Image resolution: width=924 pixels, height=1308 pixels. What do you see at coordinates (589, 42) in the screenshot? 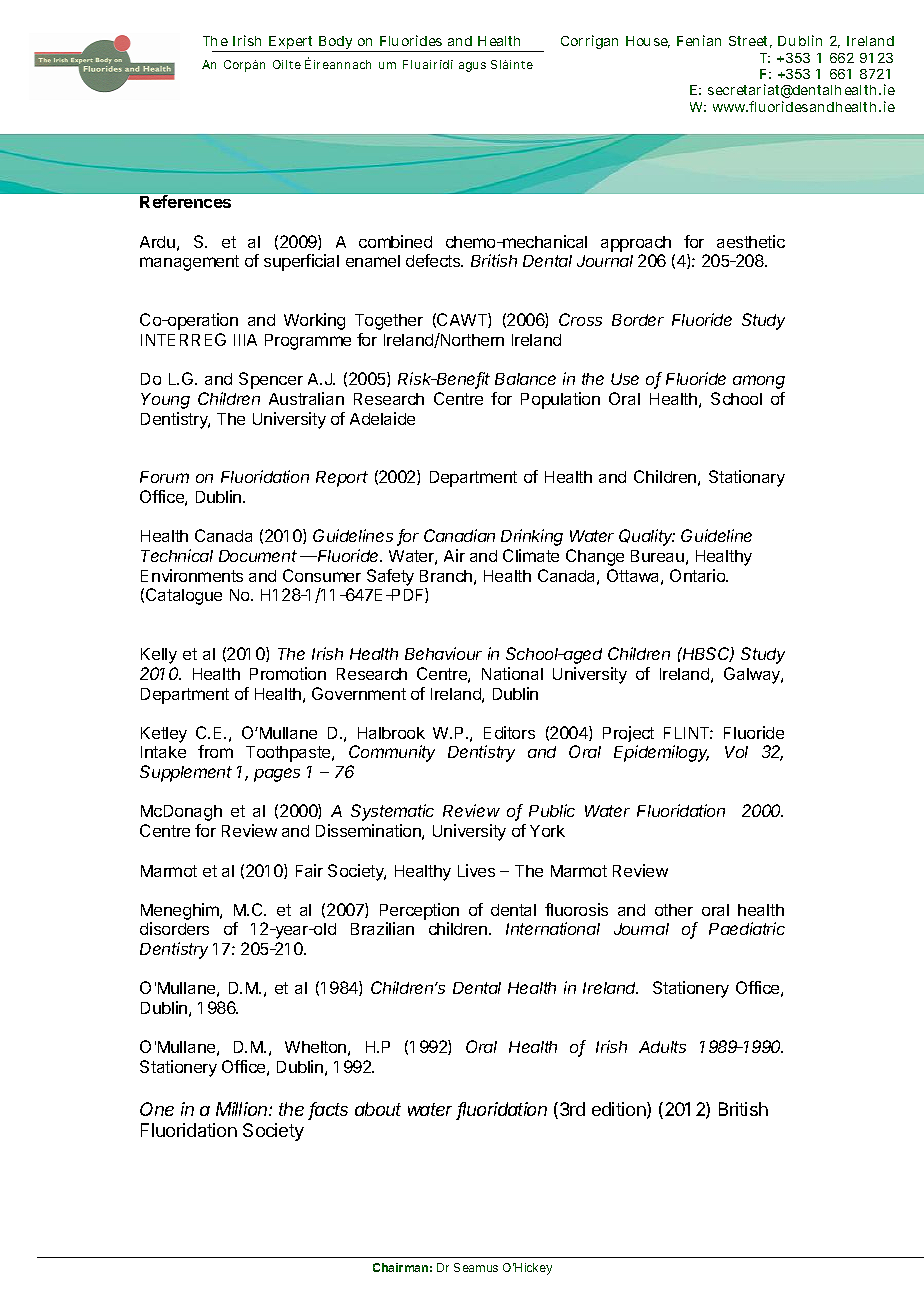
I see `Corrigan` at bounding box center [589, 42].
